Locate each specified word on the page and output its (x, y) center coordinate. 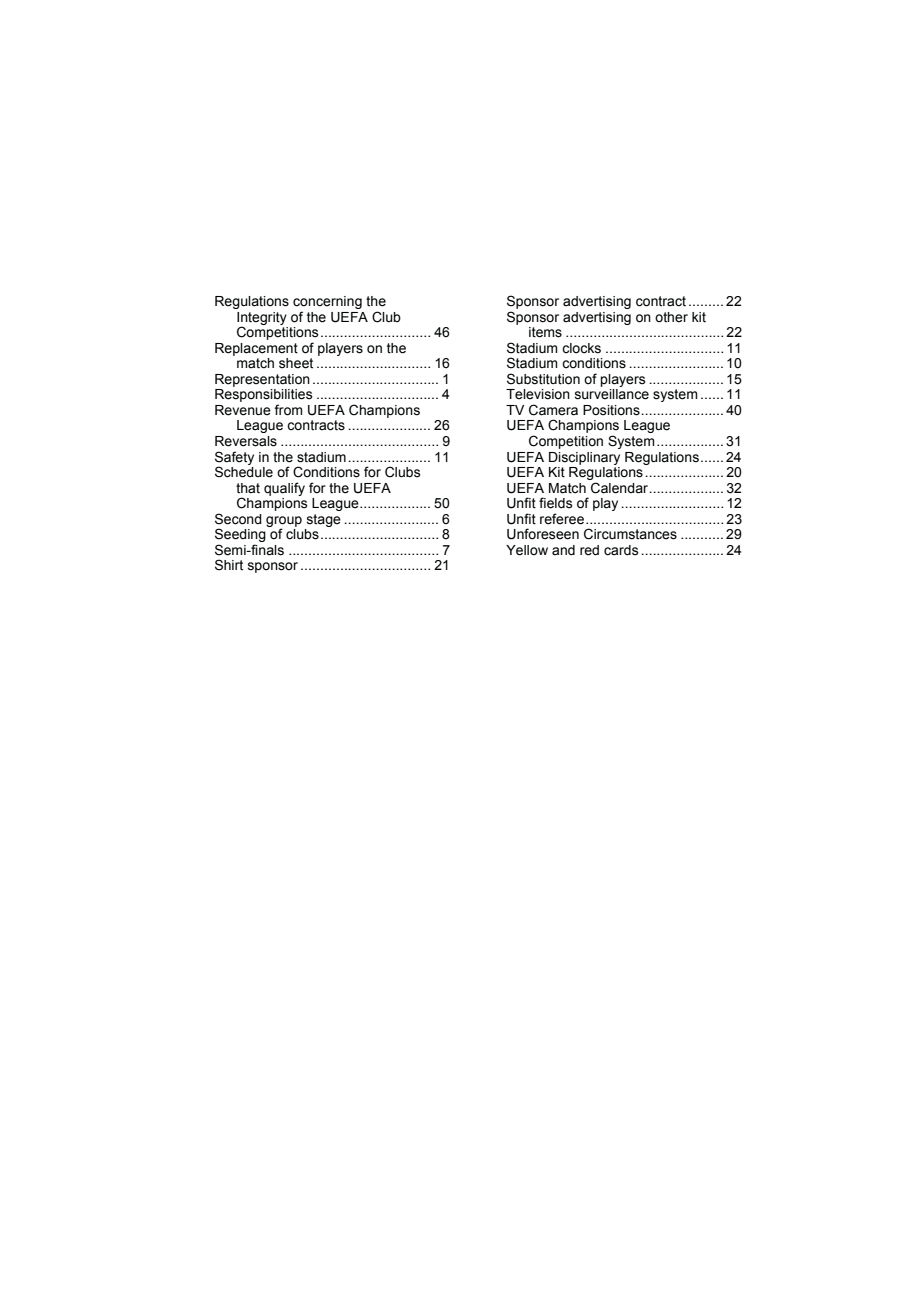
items (545, 332)
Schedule (244, 471)
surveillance (612, 394)
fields (555, 503)
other (671, 317)
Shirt (229, 565)
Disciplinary (584, 458)
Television (538, 394)
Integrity (262, 319)
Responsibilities (263, 397)
